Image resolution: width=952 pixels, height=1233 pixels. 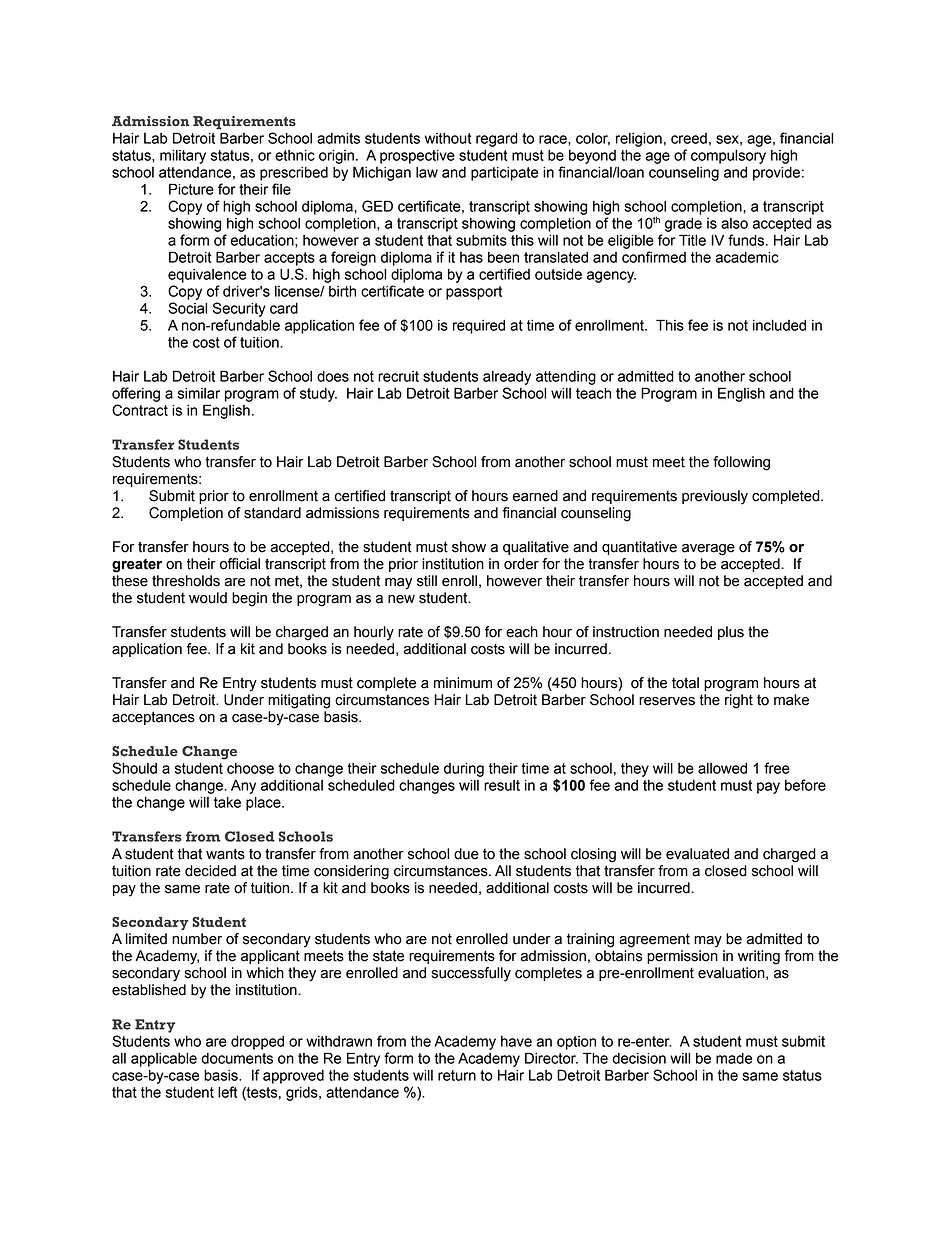 I want to click on allowed, so click(x=722, y=768).
